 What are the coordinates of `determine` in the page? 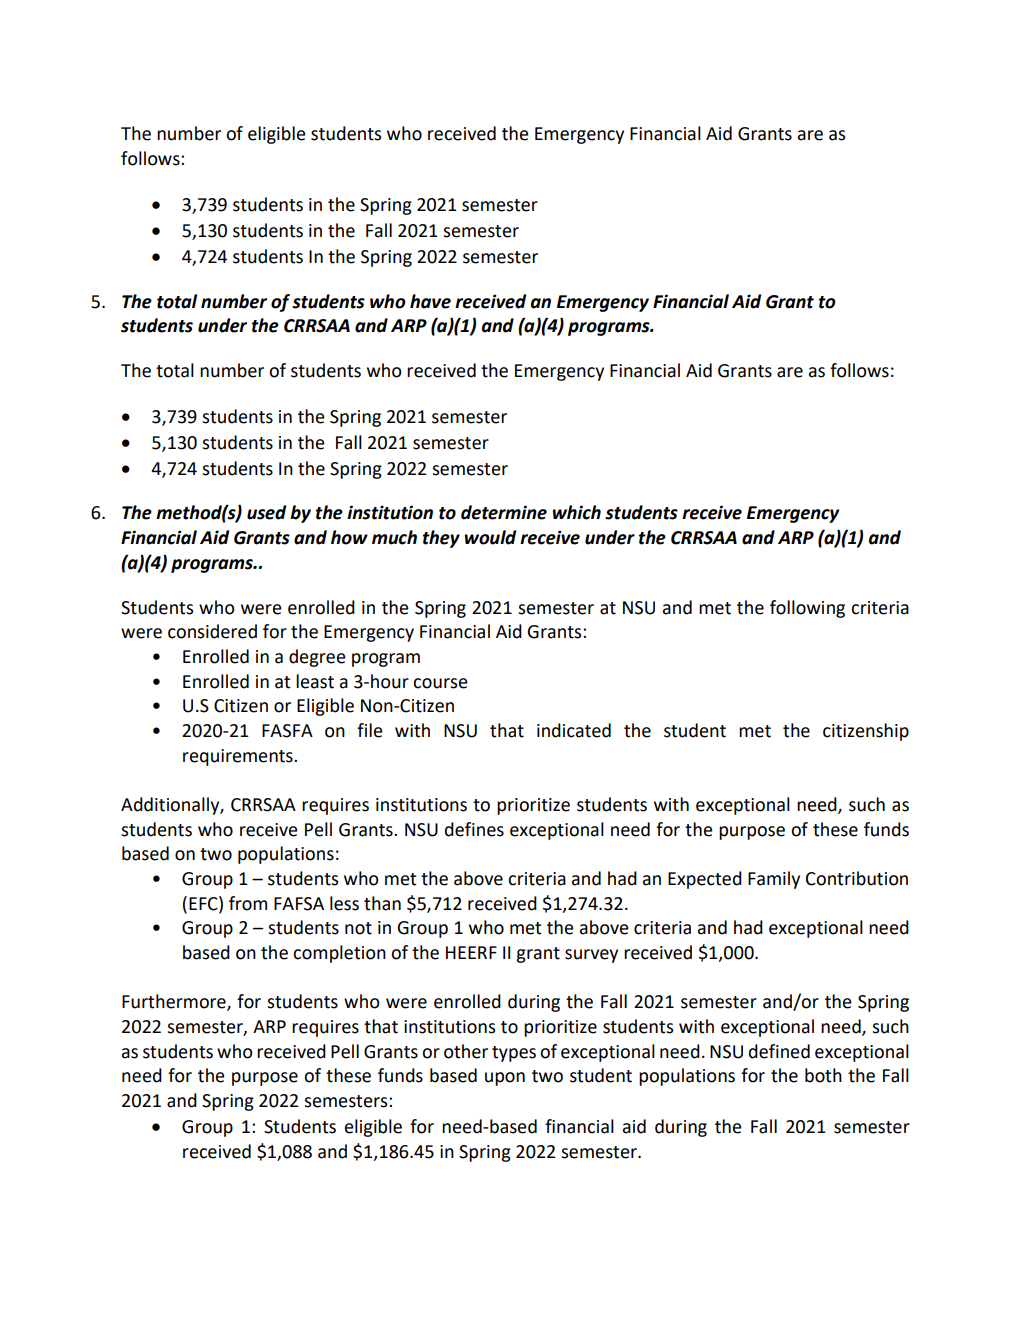 It's located at (504, 512).
